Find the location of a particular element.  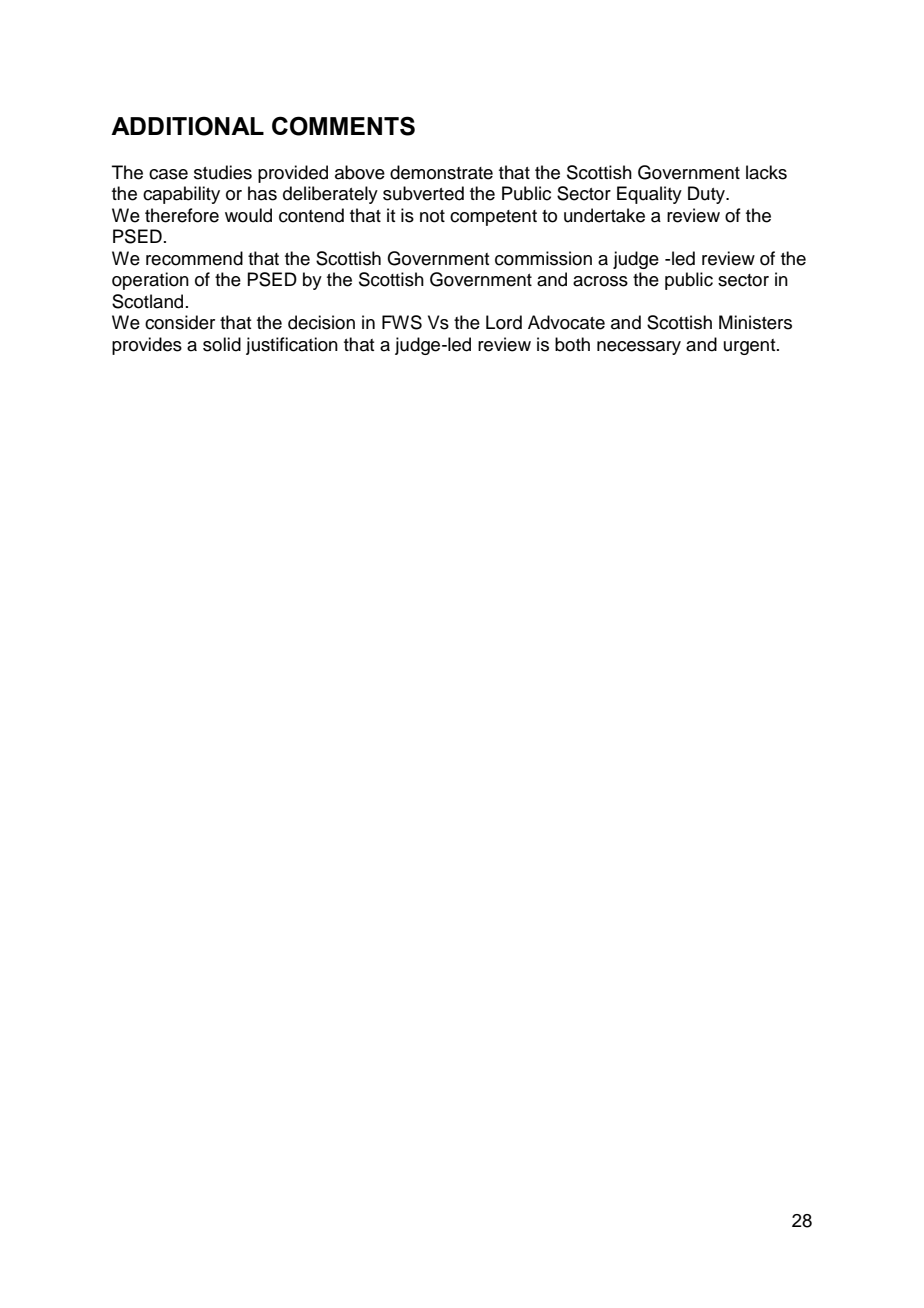

commission is located at coordinates (543, 258).
